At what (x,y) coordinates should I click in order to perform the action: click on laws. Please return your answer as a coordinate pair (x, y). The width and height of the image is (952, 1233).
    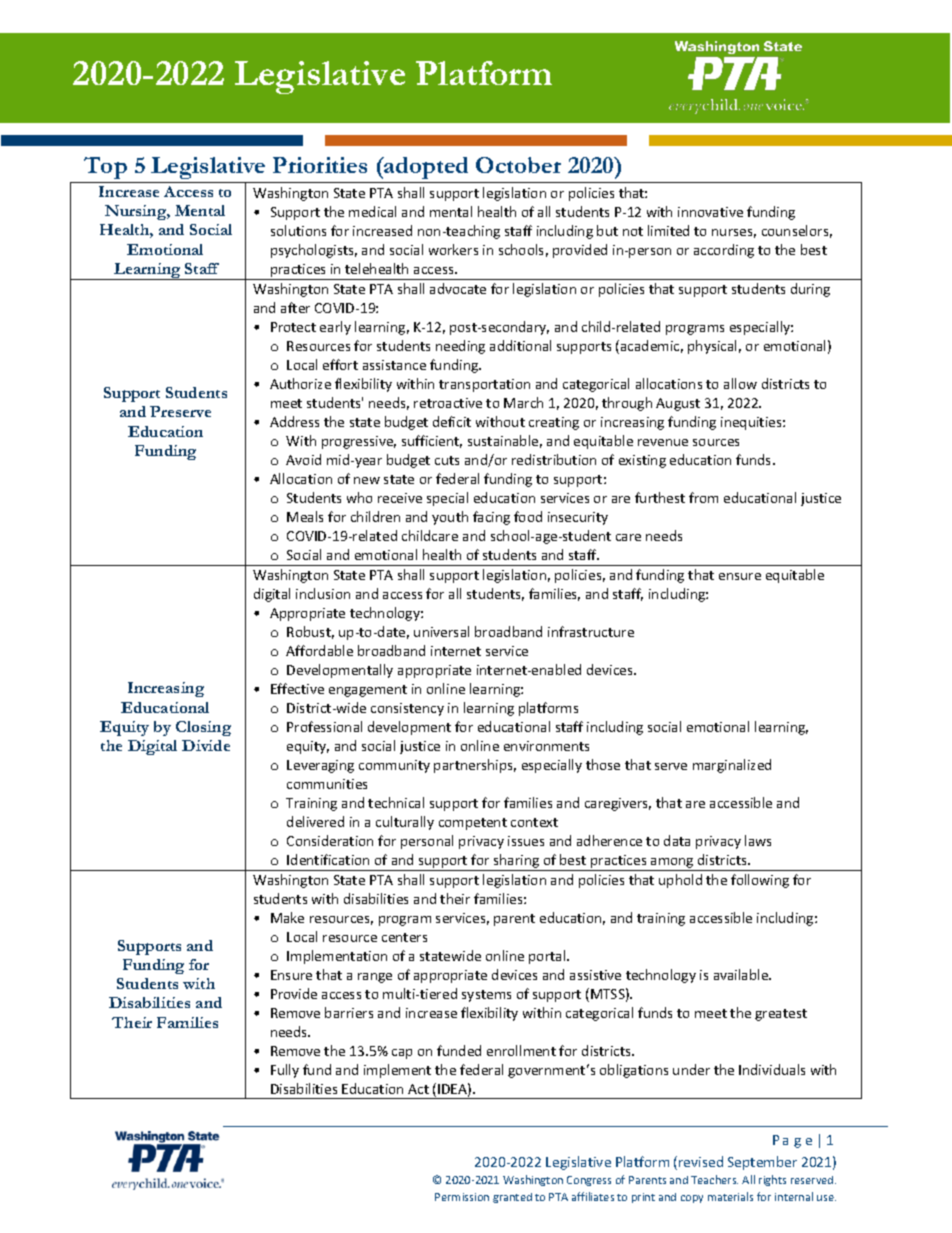
    Looking at the image, I should click on (758, 840).
